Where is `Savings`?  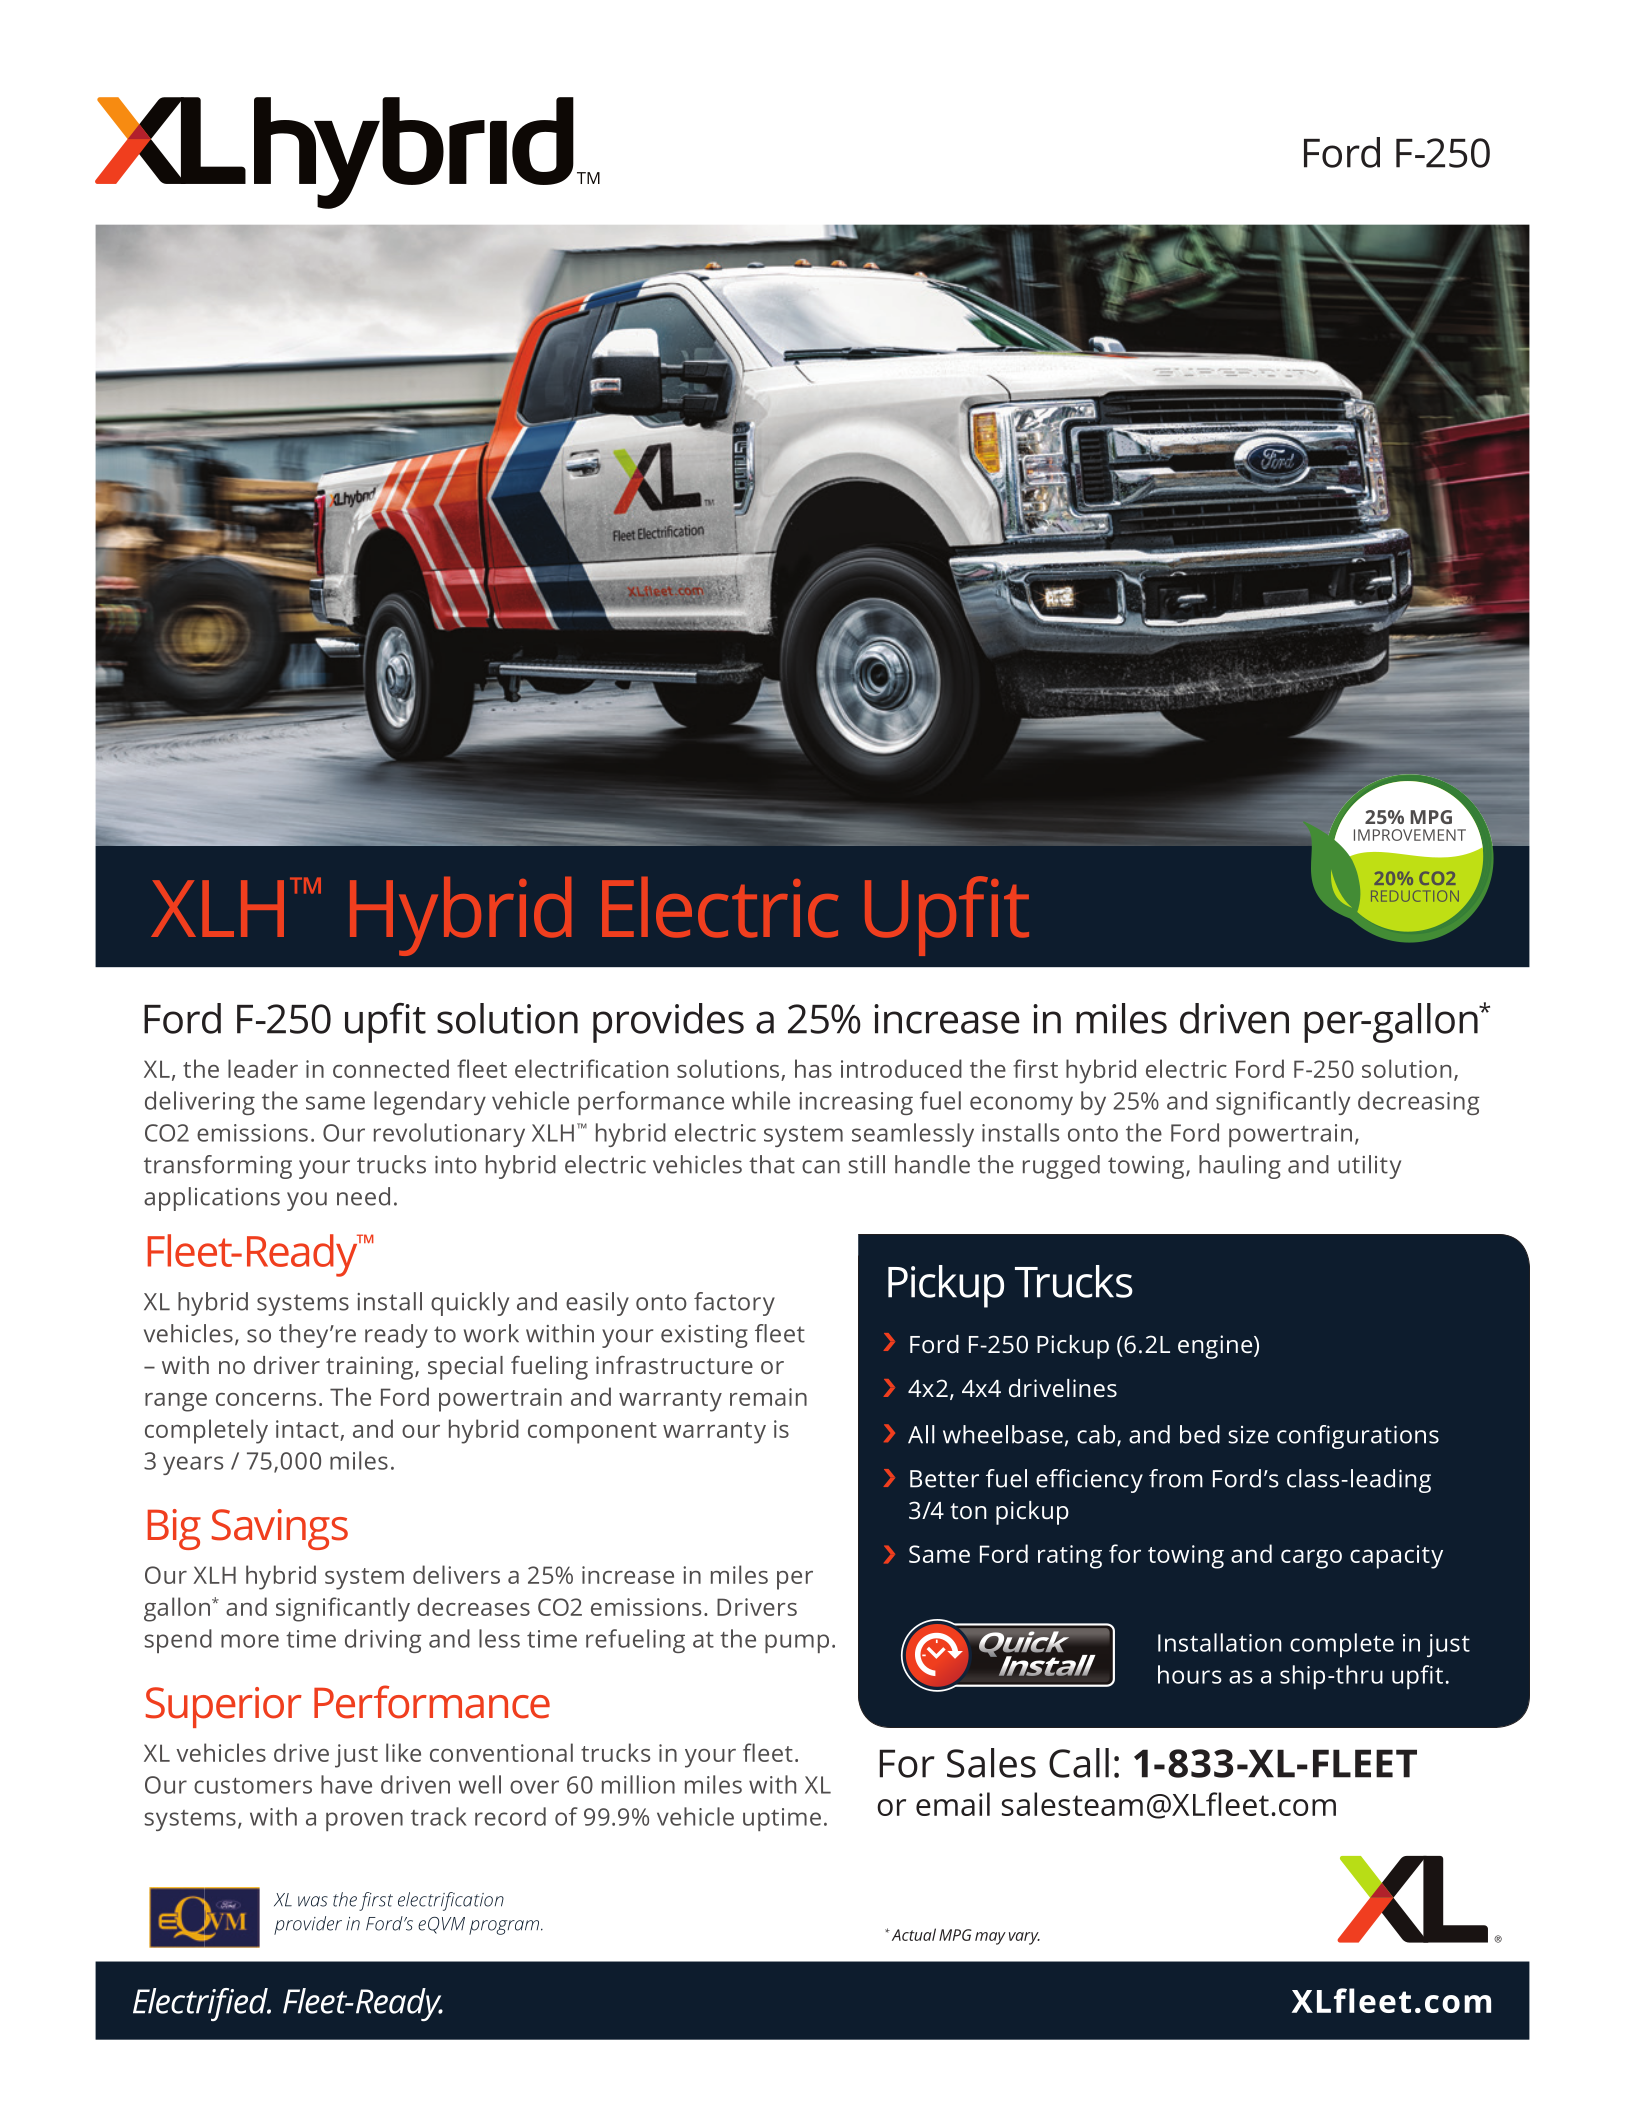 Savings is located at coordinates (280, 1529).
